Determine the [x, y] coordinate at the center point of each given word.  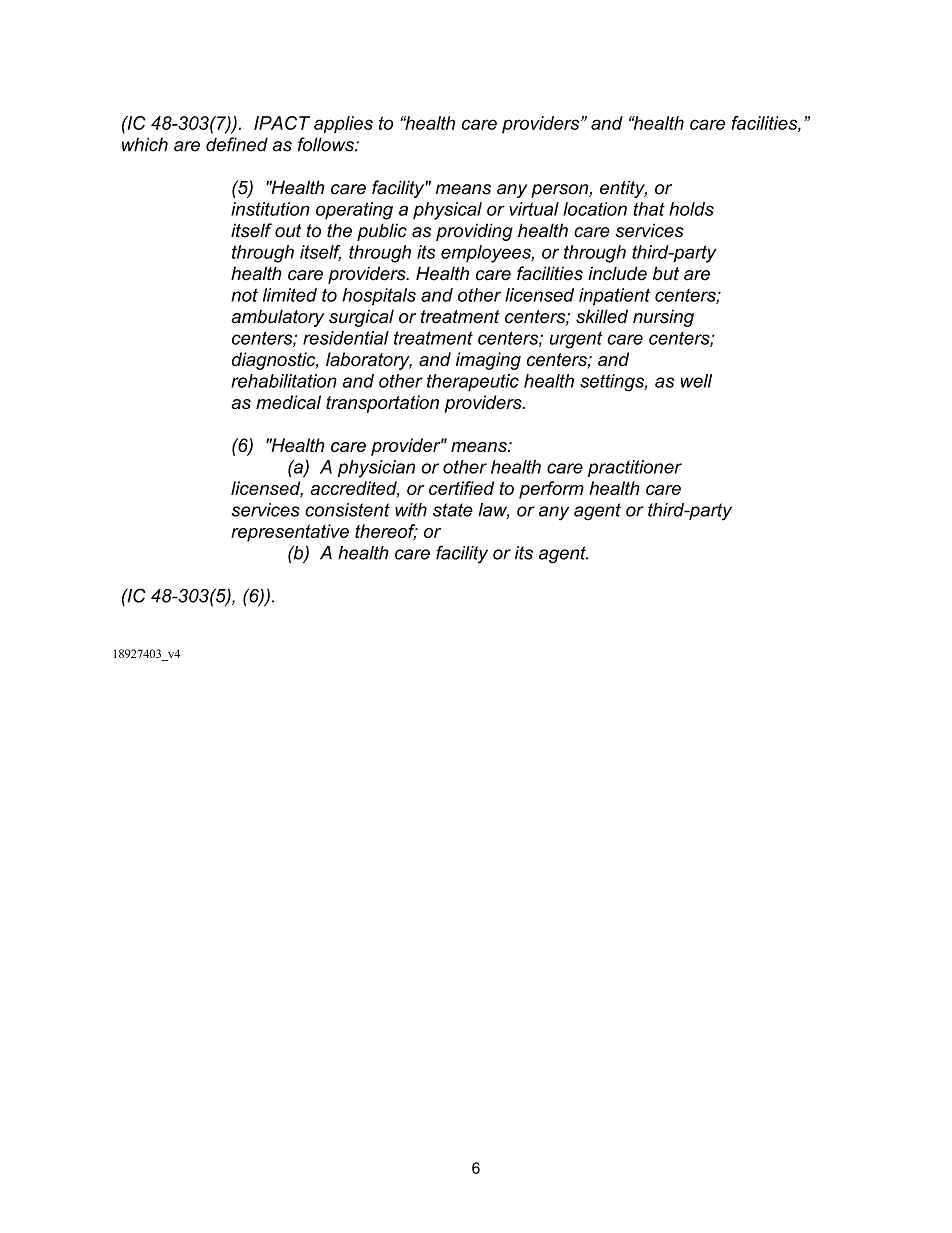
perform [551, 490]
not [244, 295]
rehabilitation [284, 381]
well [696, 381]
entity [623, 189]
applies [343, 125]
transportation [382, 404]
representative [290, 533]
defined [237, 144]
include [617, 273]
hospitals [379, 297]
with [411, 510]
